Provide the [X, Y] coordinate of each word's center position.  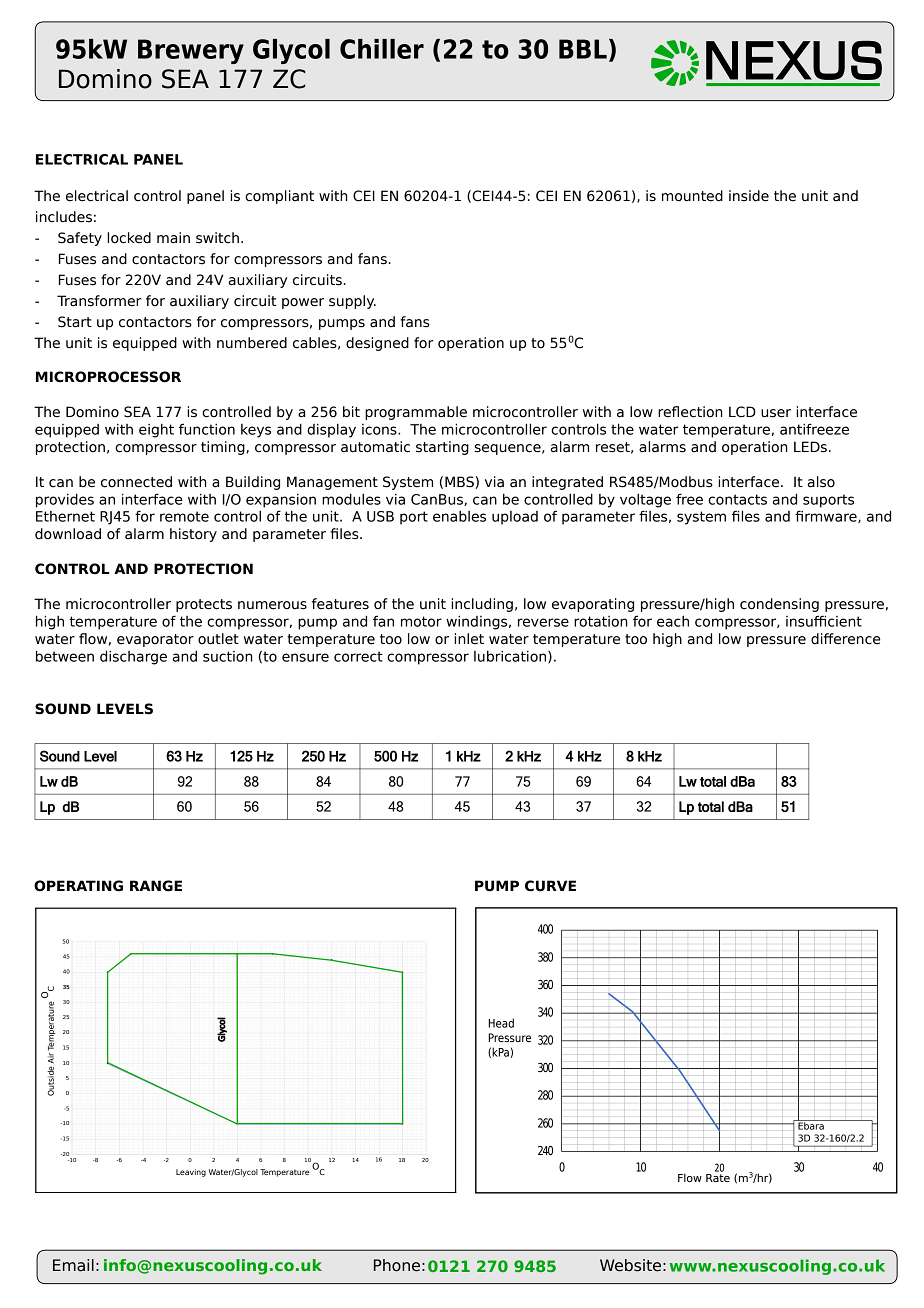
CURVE [550, 886]
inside [749, 196]
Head [501, 1023]
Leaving [191, 1173]
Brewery [191, 51]
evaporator [155, 640]
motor [421, 621]
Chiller [382, 49]
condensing [779, 605]
